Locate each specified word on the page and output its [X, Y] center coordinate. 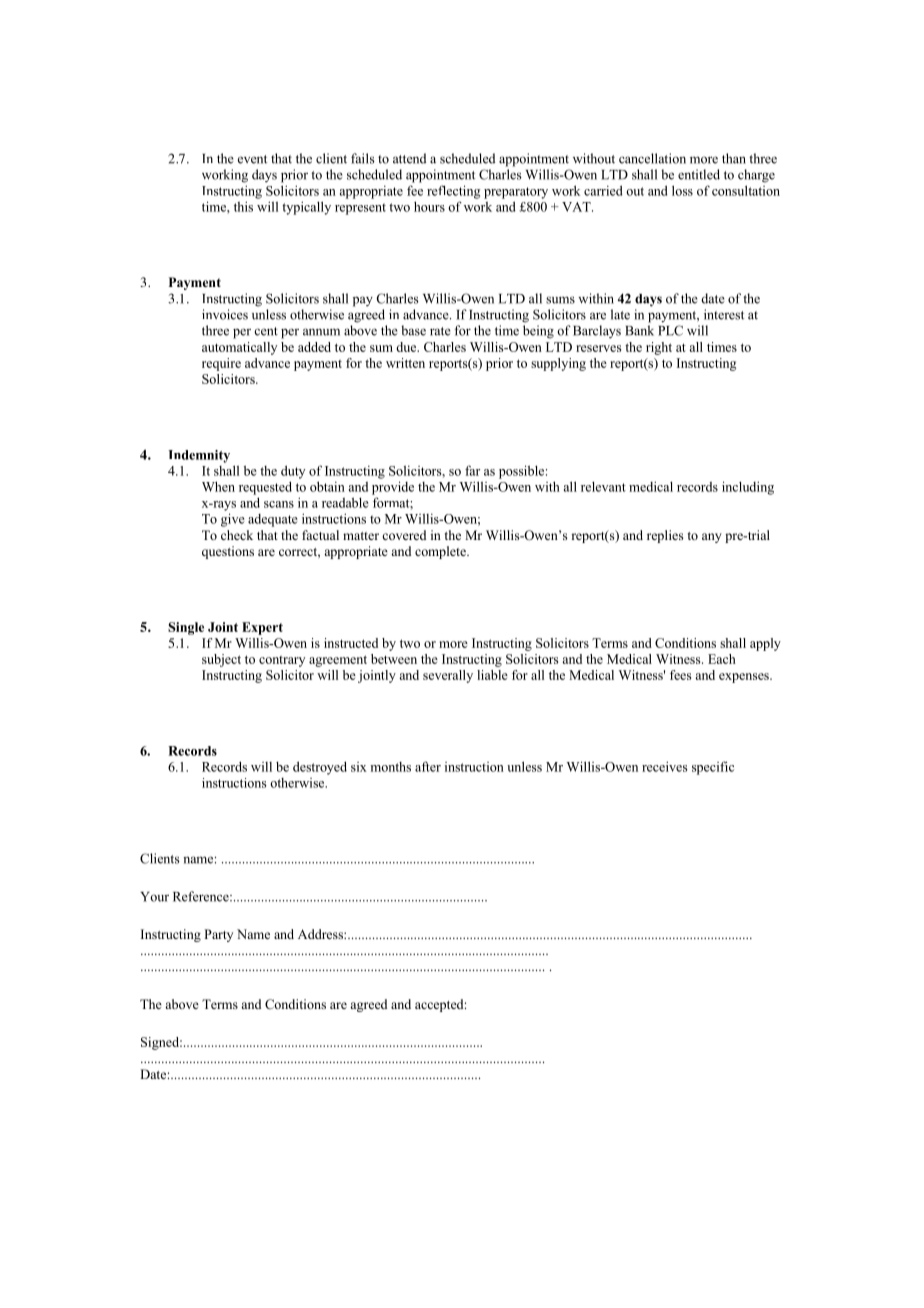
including [748, 488]
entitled [699, 174]
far [472, 470]
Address [321, 934]
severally [448, 676]
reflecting [453, 192]
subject [221, 660]
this [243, 206]
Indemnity [199, 456]
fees [680, 675]
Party [218, 935]
